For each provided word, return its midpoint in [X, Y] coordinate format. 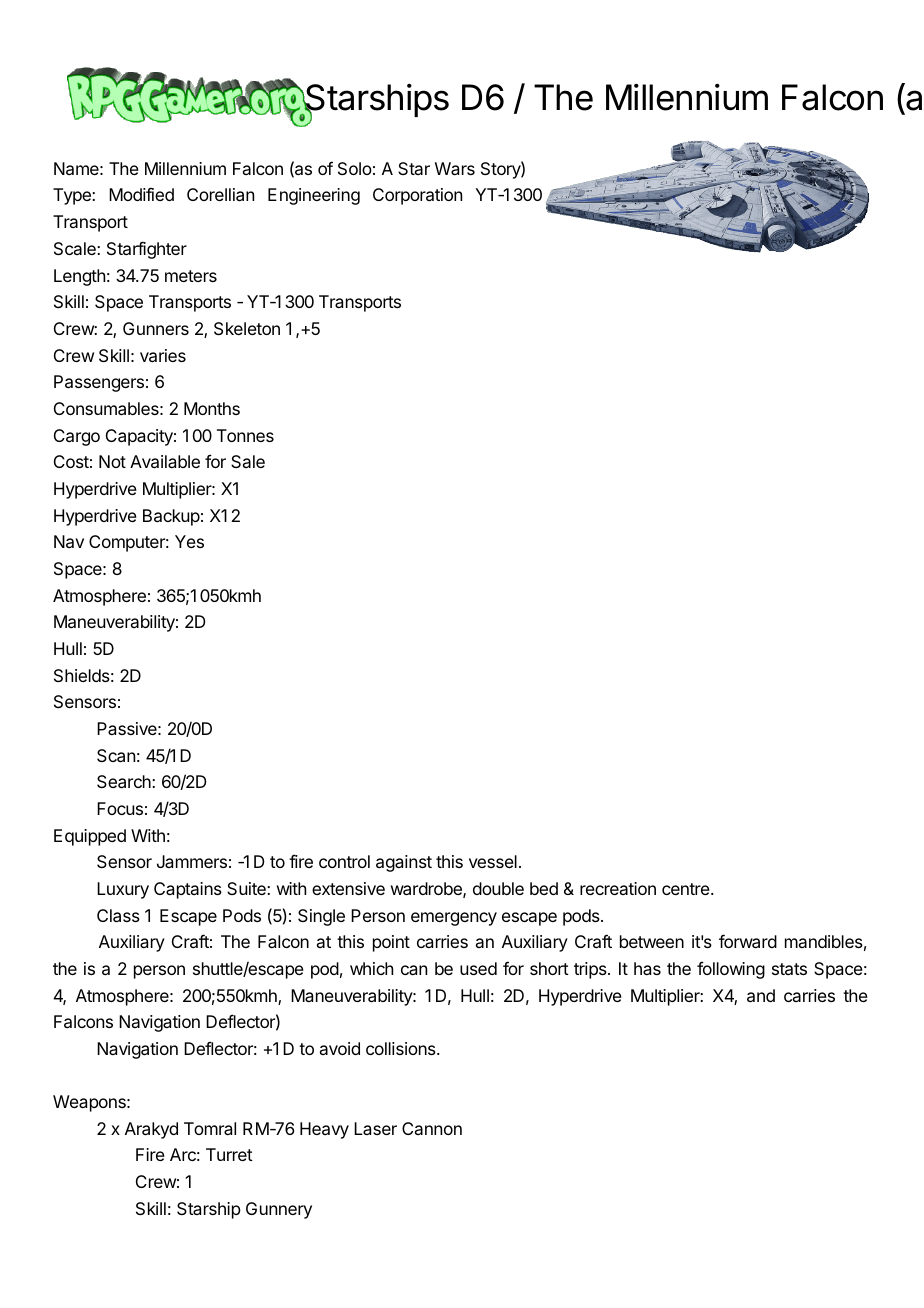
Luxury [123, 890]
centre [687, 889]
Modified [141, 194]
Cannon [432, 1128]
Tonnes [245, 435]
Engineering [314, 196]
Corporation [417, 196]
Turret [229, 1154]
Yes [189, 541]
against [404, 863]
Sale [248, 461]
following [731, 970]
